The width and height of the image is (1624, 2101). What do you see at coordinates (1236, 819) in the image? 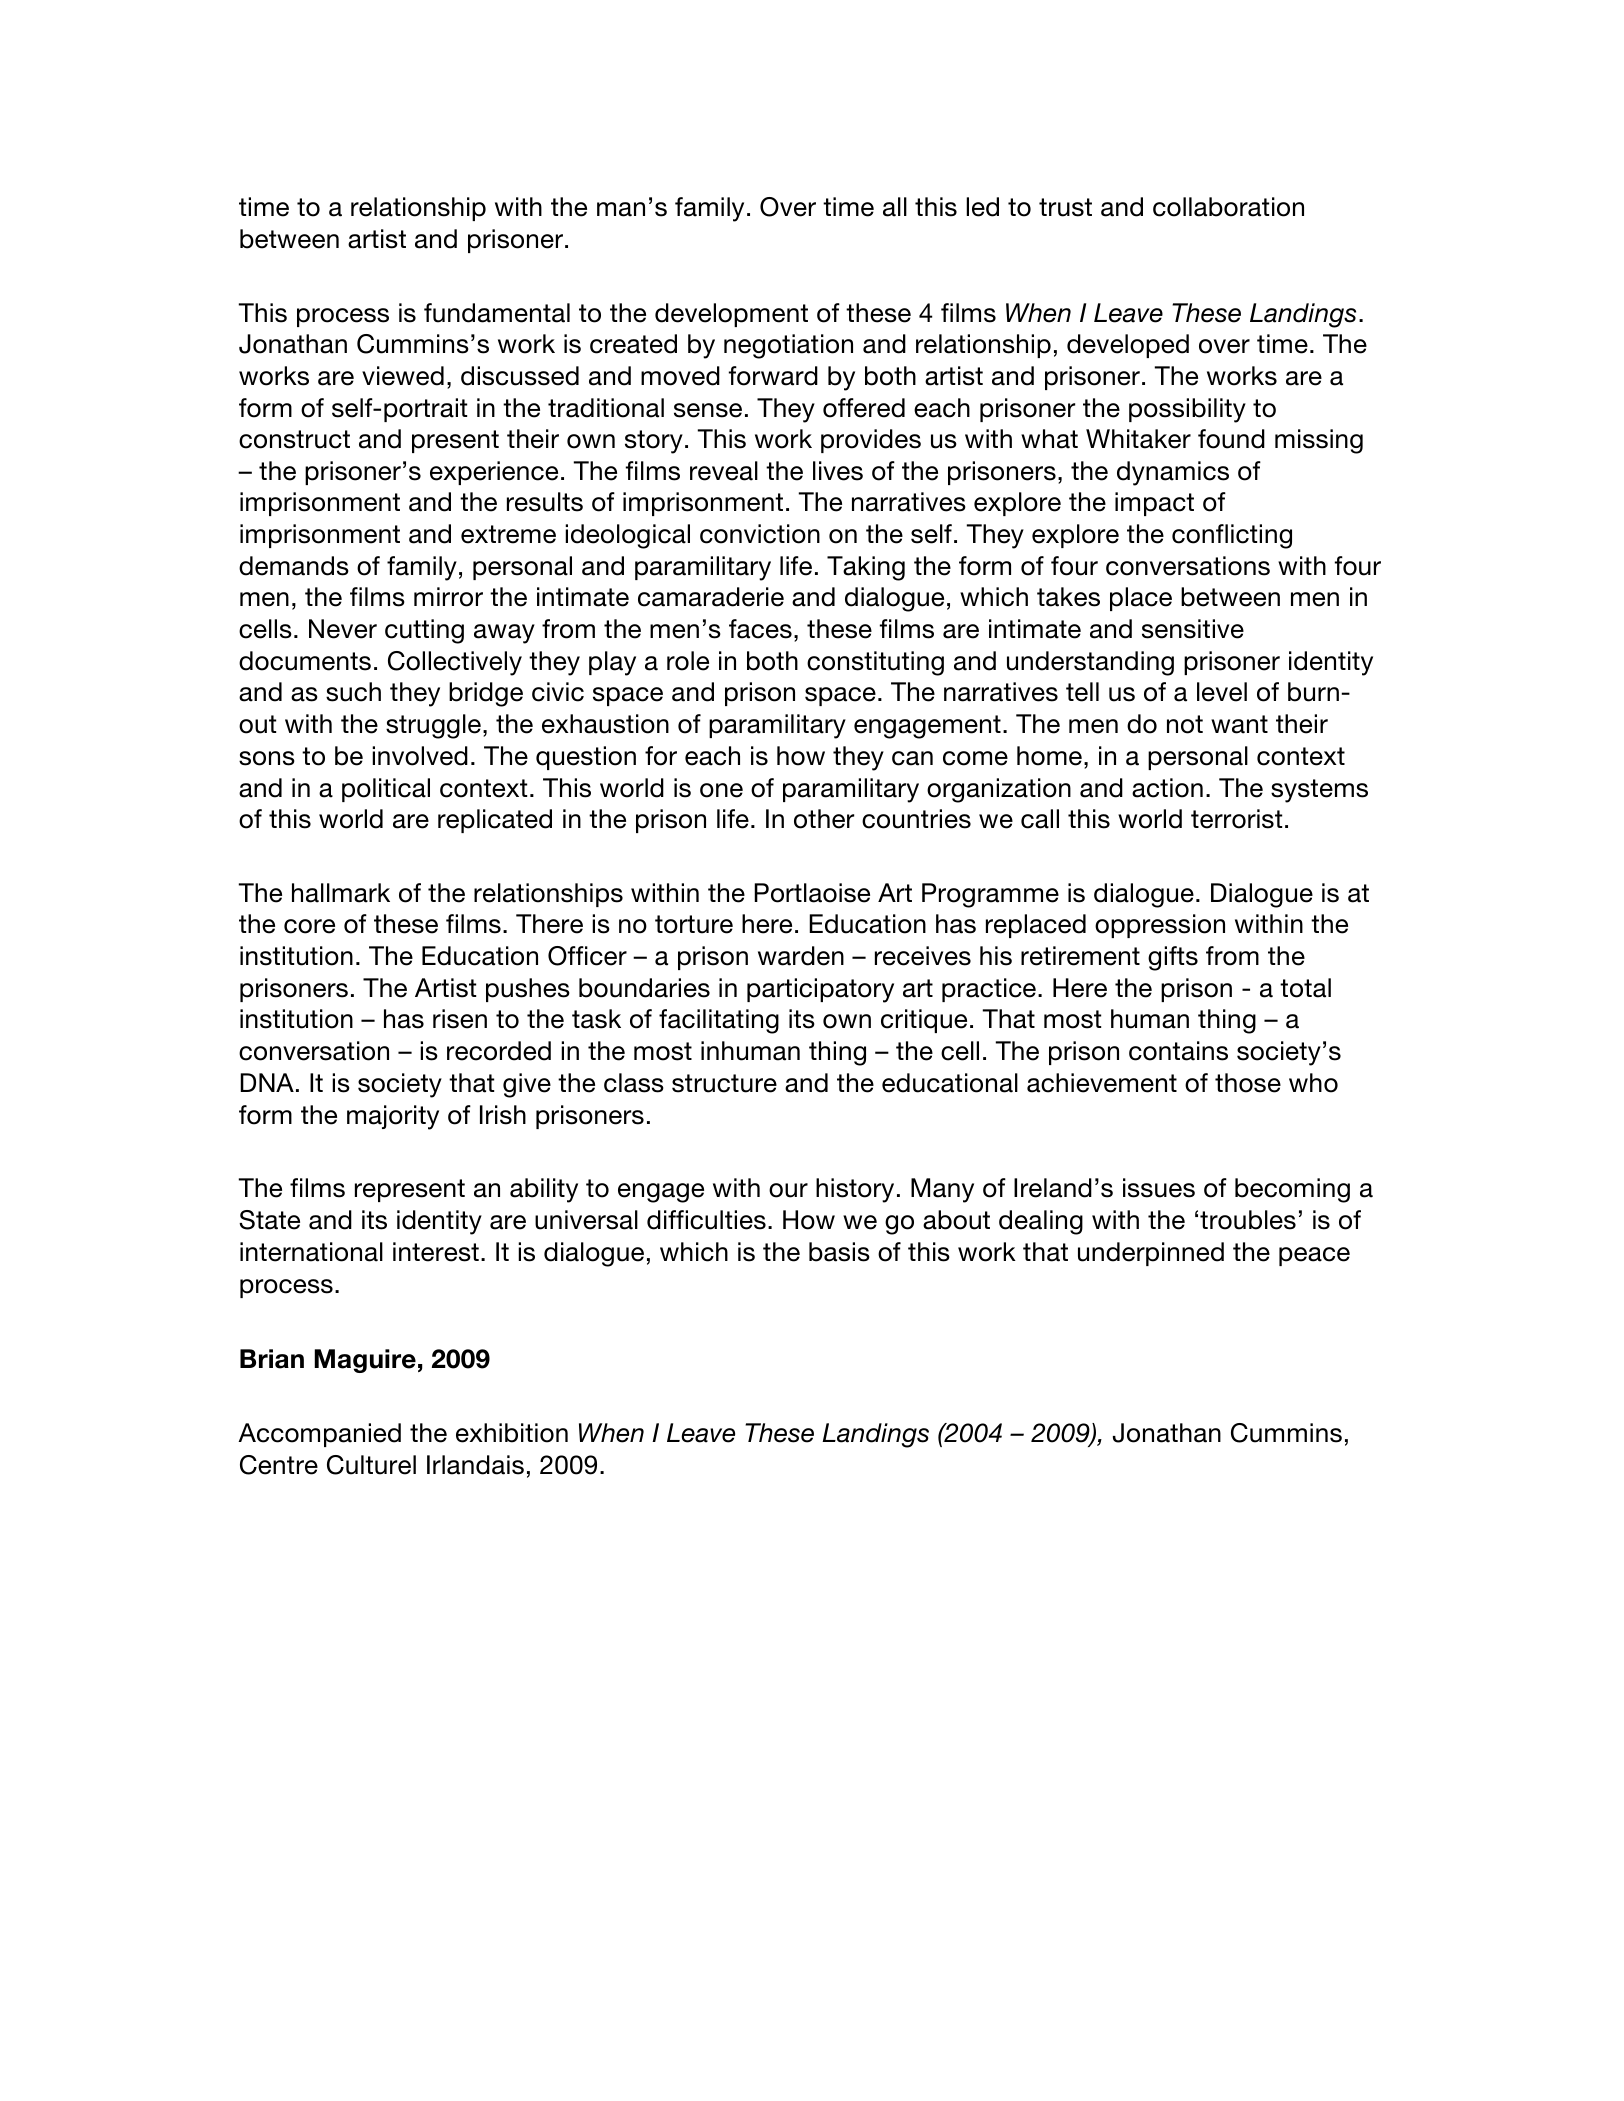
I see `terrorist` at bounding box center [1236, 819].
